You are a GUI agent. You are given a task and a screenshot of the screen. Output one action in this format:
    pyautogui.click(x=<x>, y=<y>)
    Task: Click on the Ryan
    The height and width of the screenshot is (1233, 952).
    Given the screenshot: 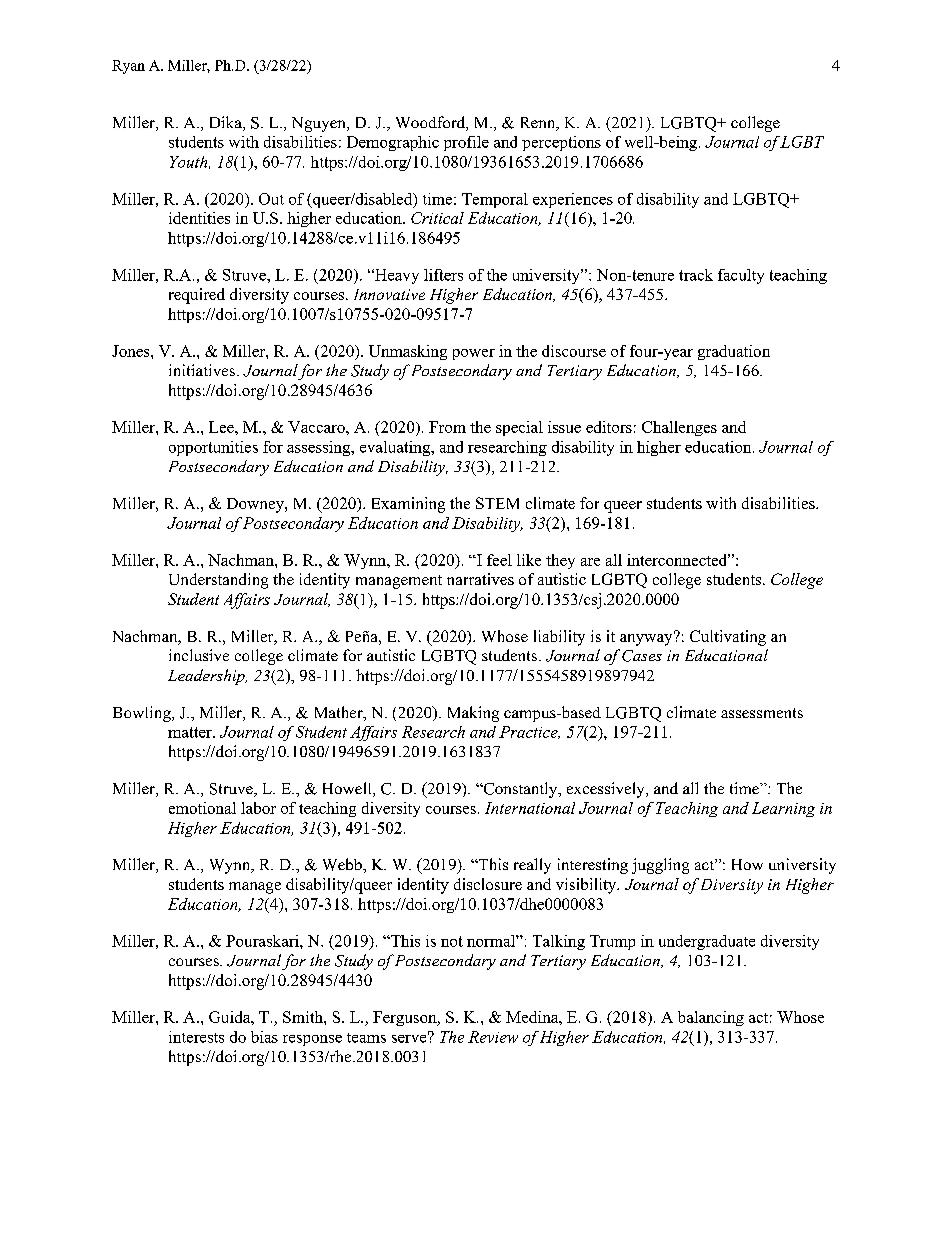 What is the action you would take?
    pyautogui.click(x=128, y=67)
